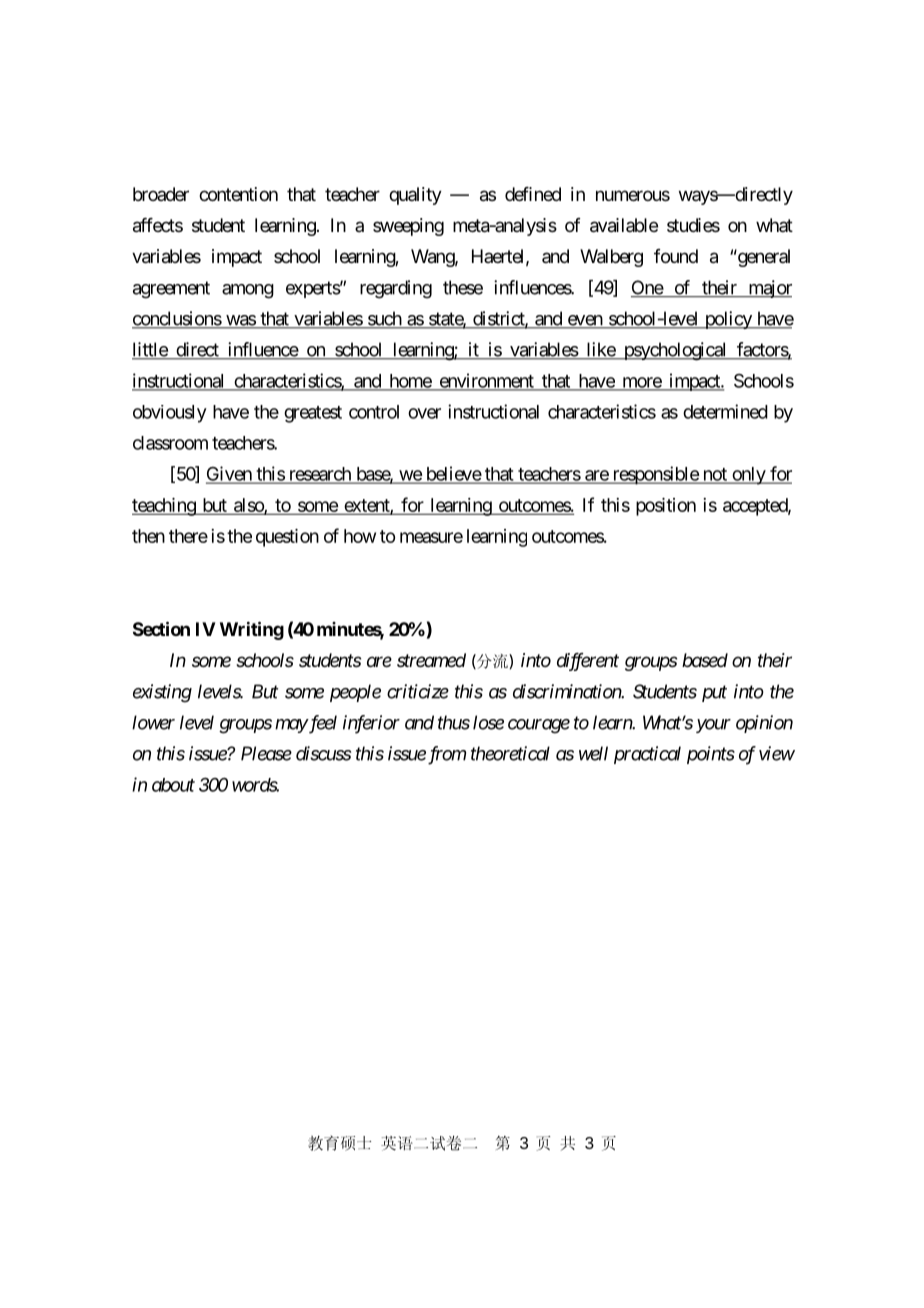 Image resolution: width=924 pixels, height=1308 pixels. Describe the element at coordinates (647, 755) in the image. I see `practical` at that location.
